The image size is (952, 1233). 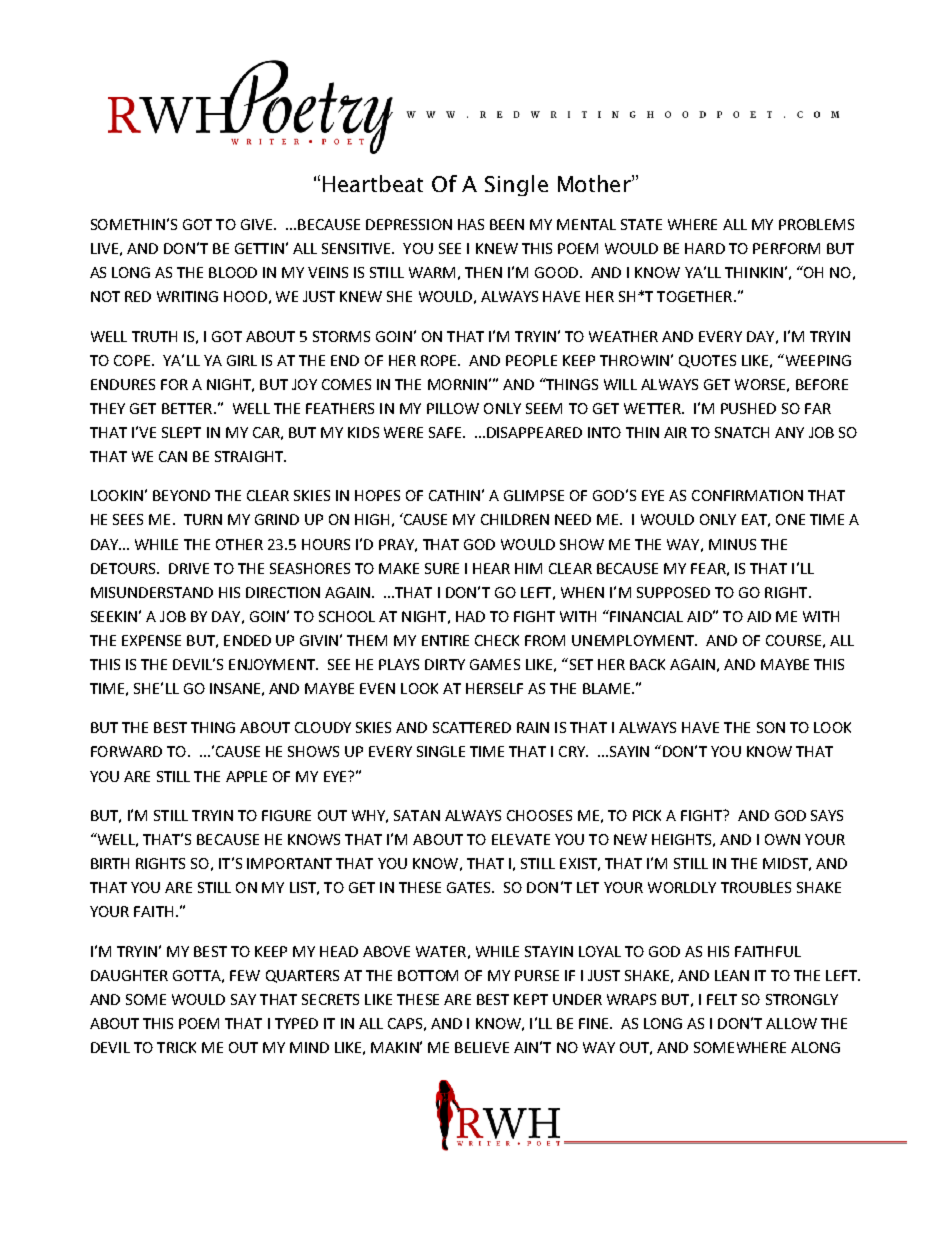 What do you see at coordinates (233, 272) in the image?
I see `BLOOD` at bounding box center [233, 272].
